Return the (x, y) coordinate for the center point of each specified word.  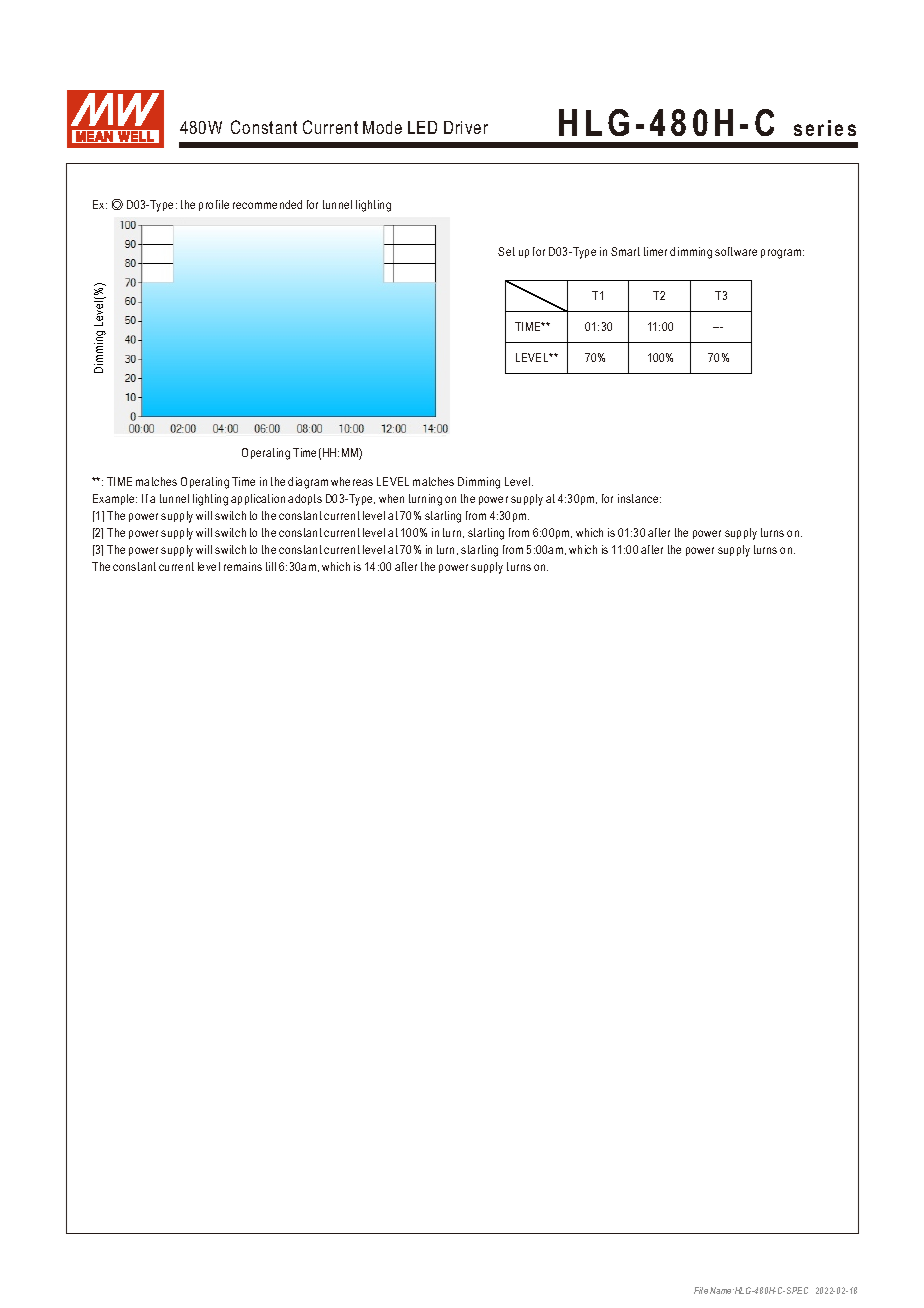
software (736, 251)
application (258, 499)
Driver (466, 127)
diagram (308, 483)
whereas (352, 481)
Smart (625, 251)
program (782, 254)
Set (506, 251)
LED (422, 127)
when (391, 498)
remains (243, 566)
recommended (267, 204)
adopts (305, 499)
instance (639, 498)
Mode (382, 127)
